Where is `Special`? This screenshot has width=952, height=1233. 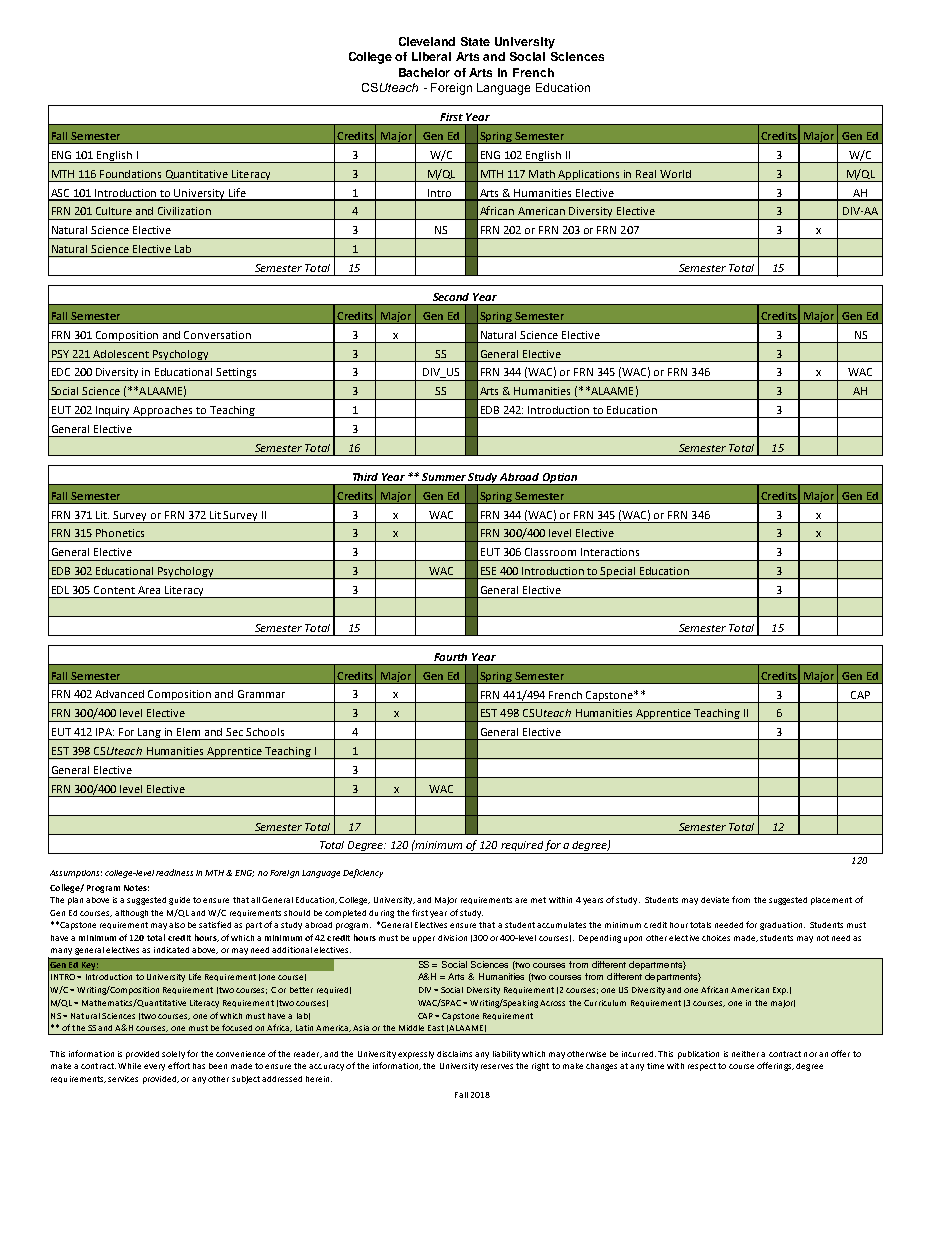 Special is located at coordinates (619, 573).
